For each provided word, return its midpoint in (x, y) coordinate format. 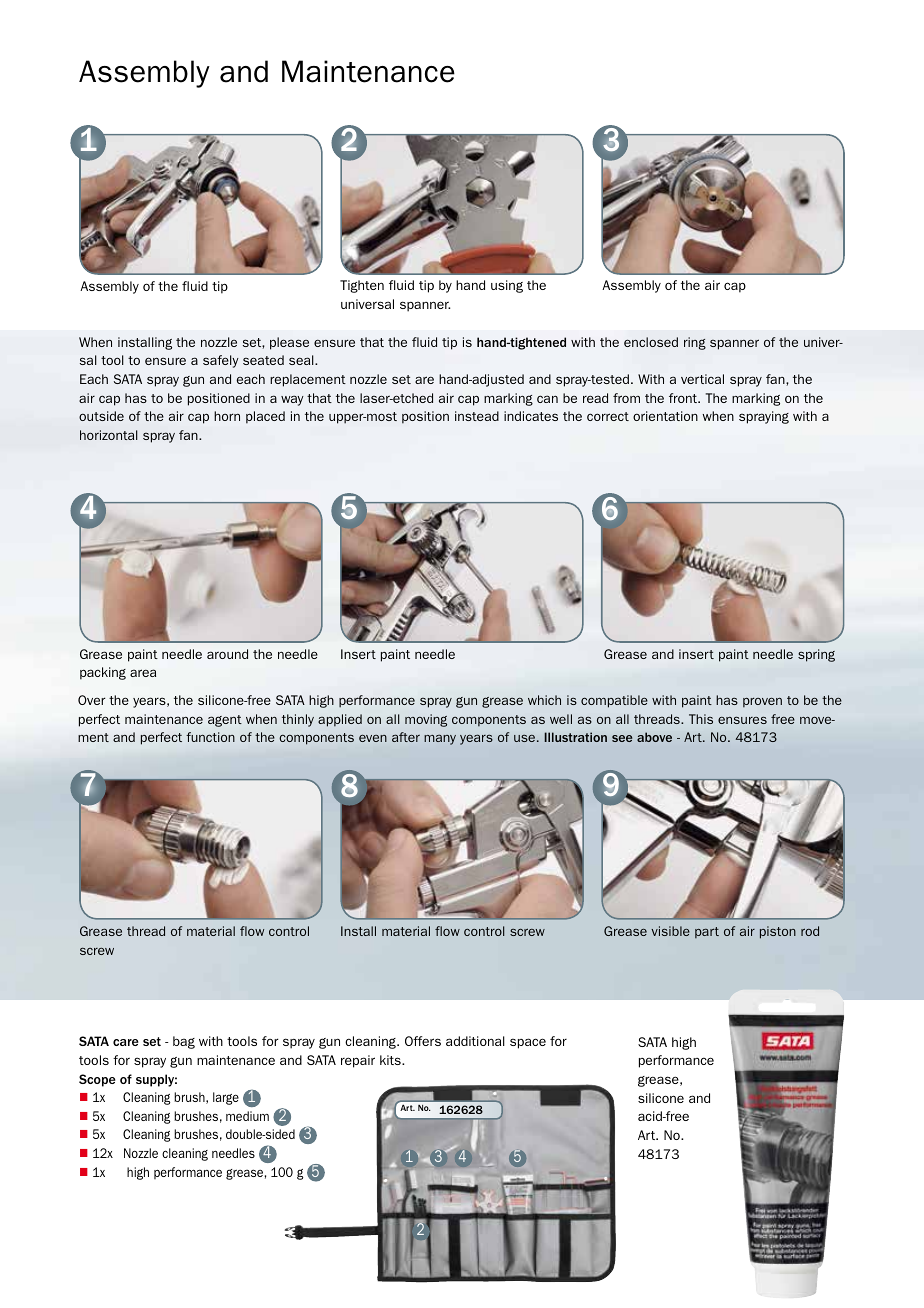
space (528, 1043)
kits (391, 1060)
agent (225, 721)
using (507, 286)
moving (426, 720)
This (701, 719)
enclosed (651, 342)
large (226, 1098)
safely (221, 361)
